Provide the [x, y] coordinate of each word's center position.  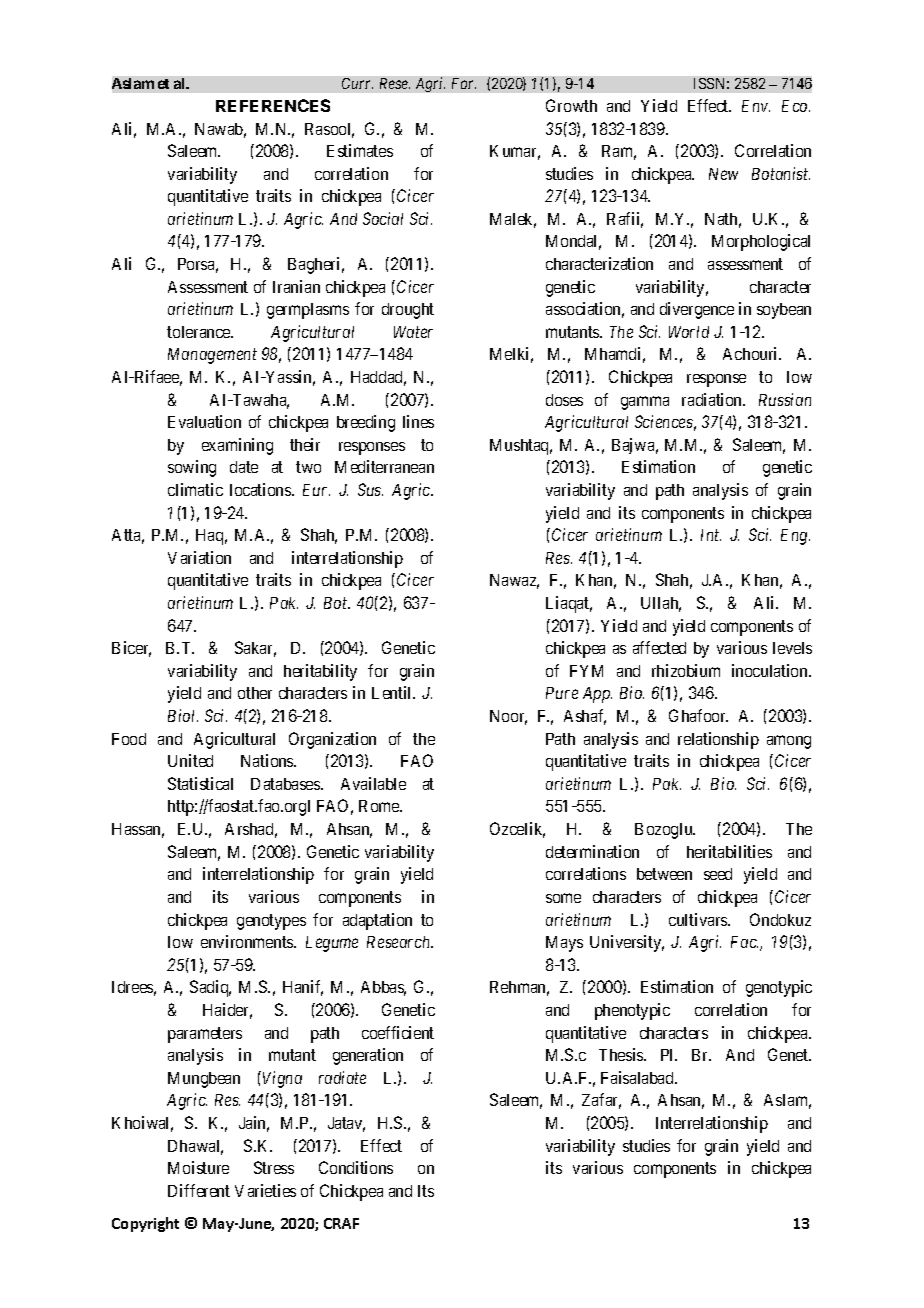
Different [199, 1190]
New [723, 174]
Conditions [356, 1167]
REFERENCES [273, 105]
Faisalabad [638, 1077]
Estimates [360, 150]
